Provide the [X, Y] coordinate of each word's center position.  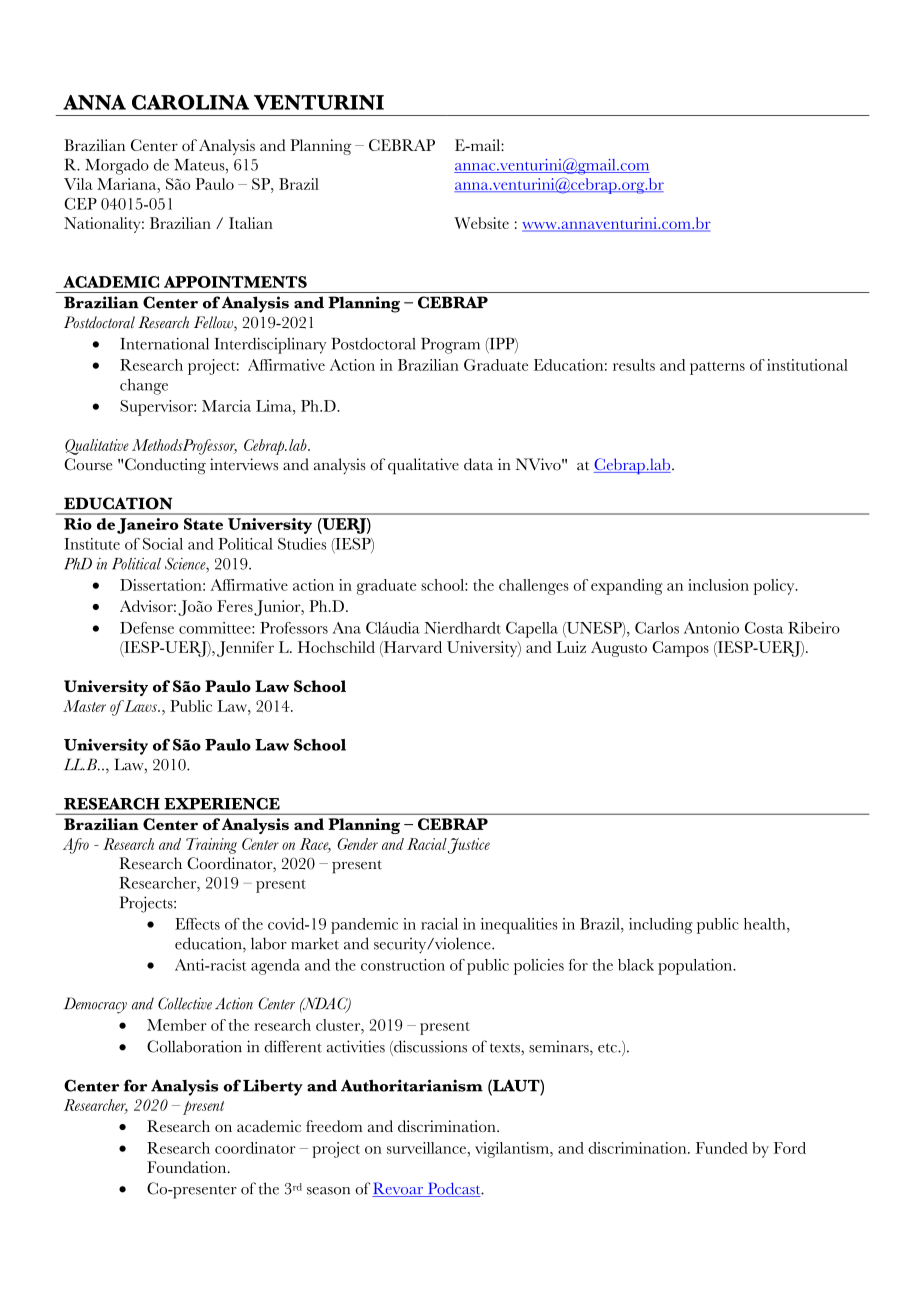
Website [481, 223]
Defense [147, 628]
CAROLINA [190, 102]
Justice [469, 846]
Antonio [711, 628]
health [766, 924]
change [144, 387]
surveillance [426, 1148]
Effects [197, 924]
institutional [807, 365]
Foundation [188, 1167]
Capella [532, 630]
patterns [717, 368]
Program [450, 345]
